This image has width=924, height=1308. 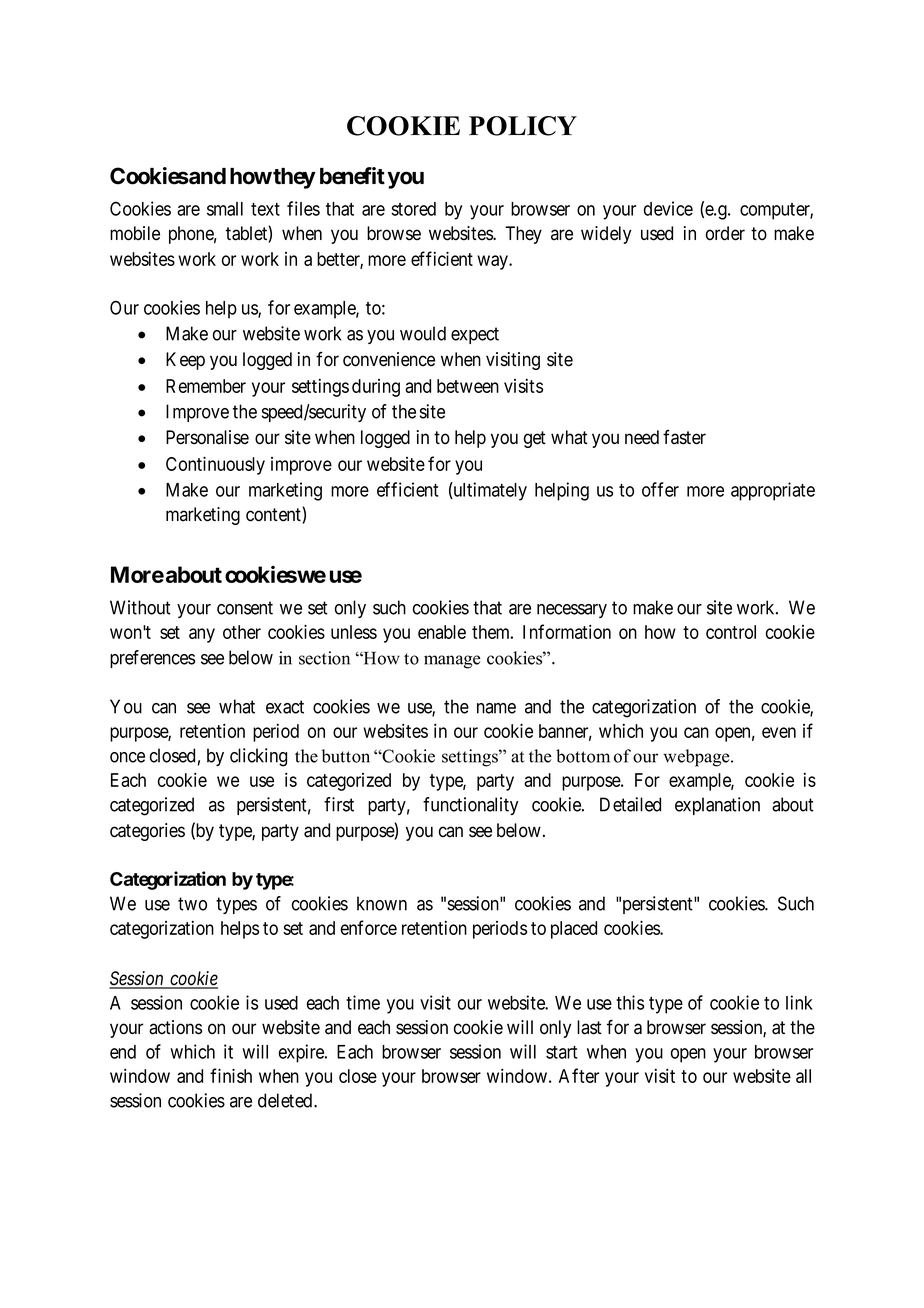 What do you see at coordinates (668, 208) in the image?
I see `device` at bounding box center [668, 208].
